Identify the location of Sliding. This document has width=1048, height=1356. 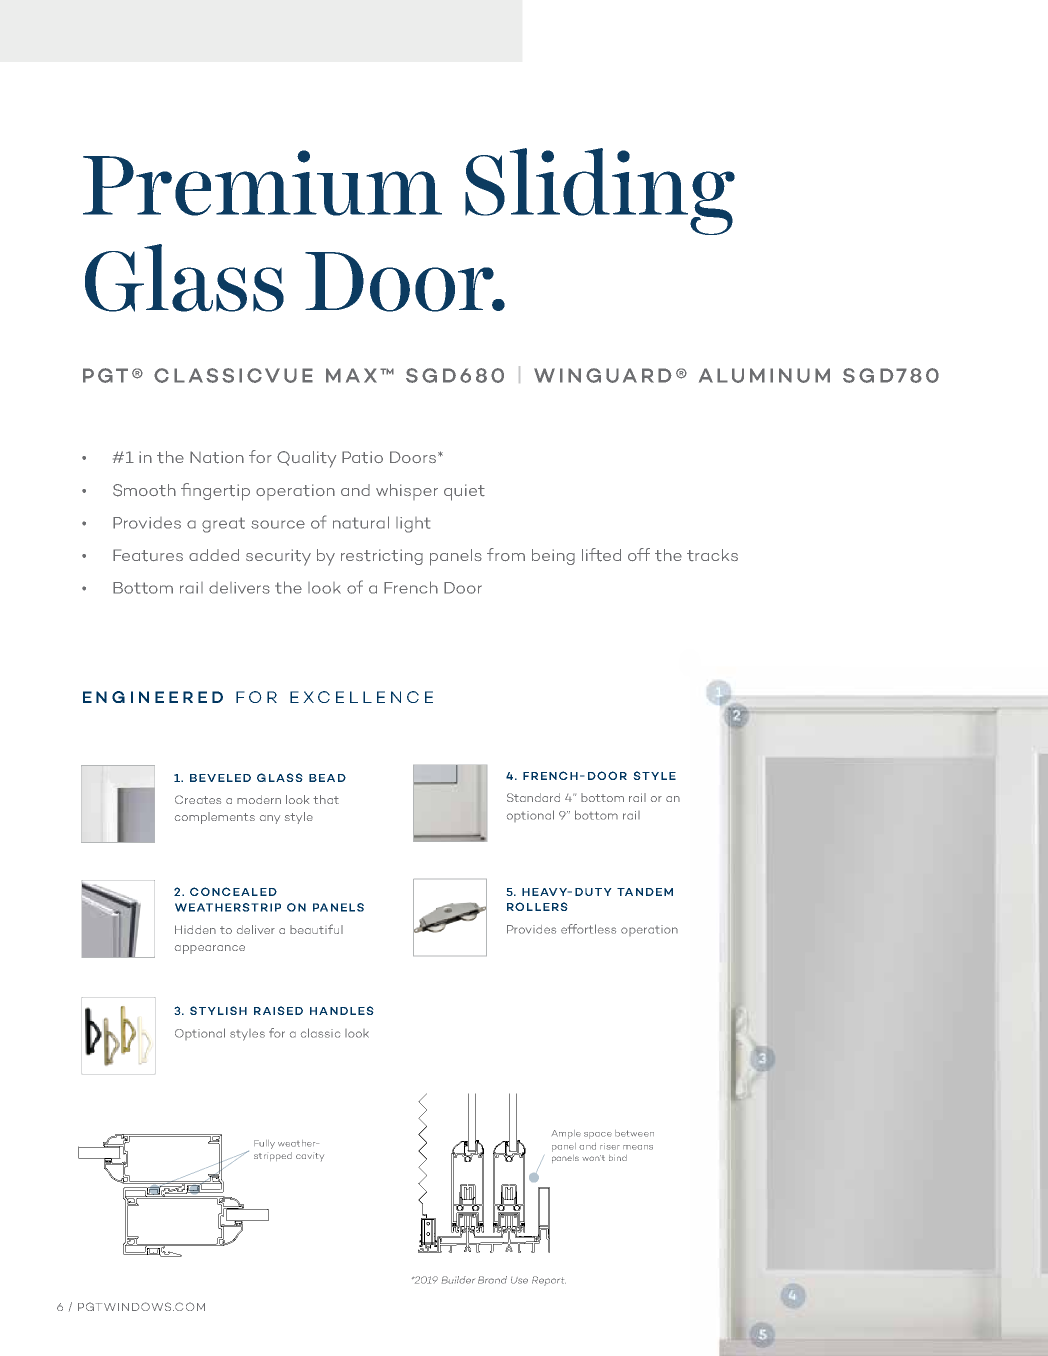
(600, 191).
